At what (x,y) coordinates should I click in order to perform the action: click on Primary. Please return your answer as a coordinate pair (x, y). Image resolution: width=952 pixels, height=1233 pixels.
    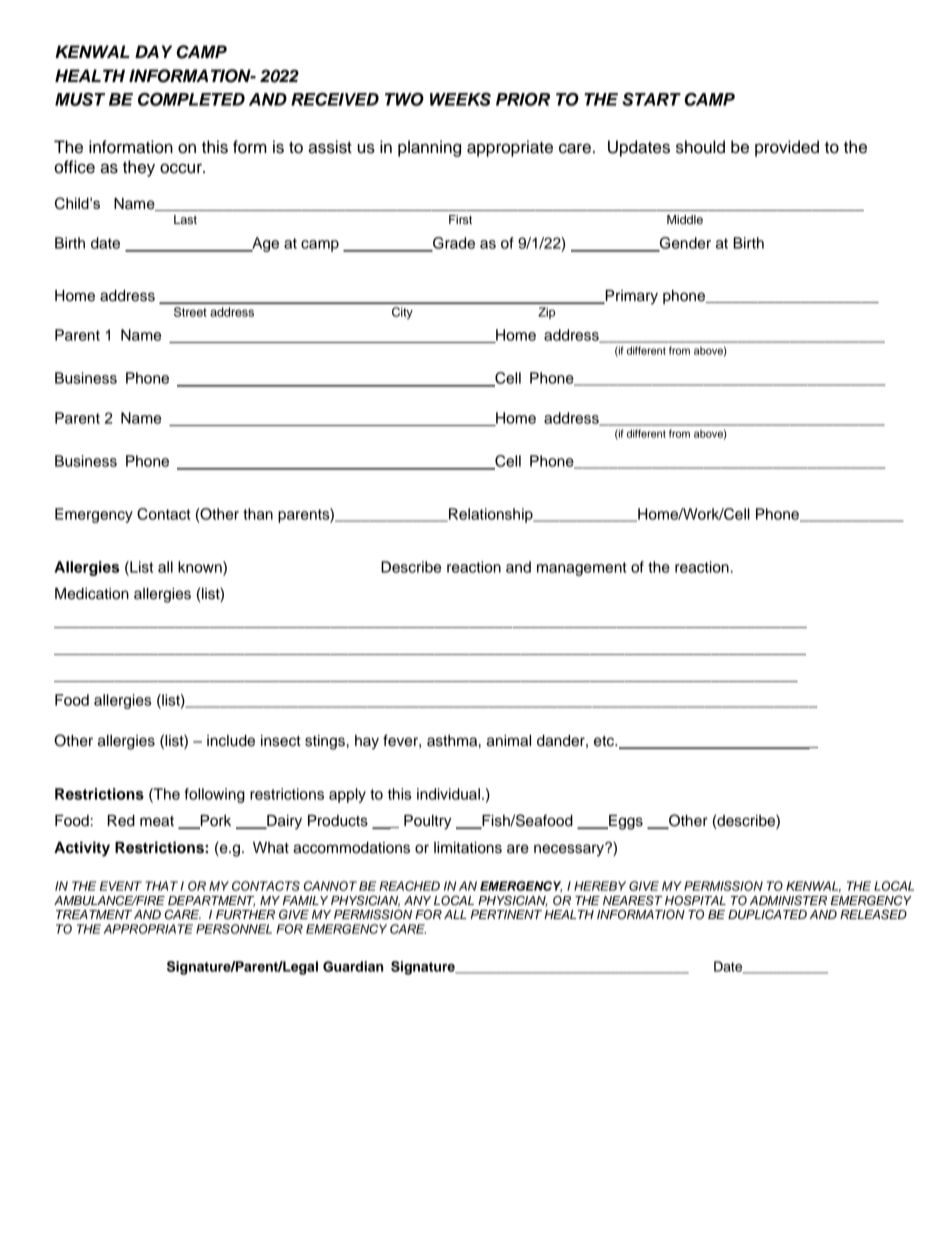
    Looking at the image, I should click on (630, 297).
